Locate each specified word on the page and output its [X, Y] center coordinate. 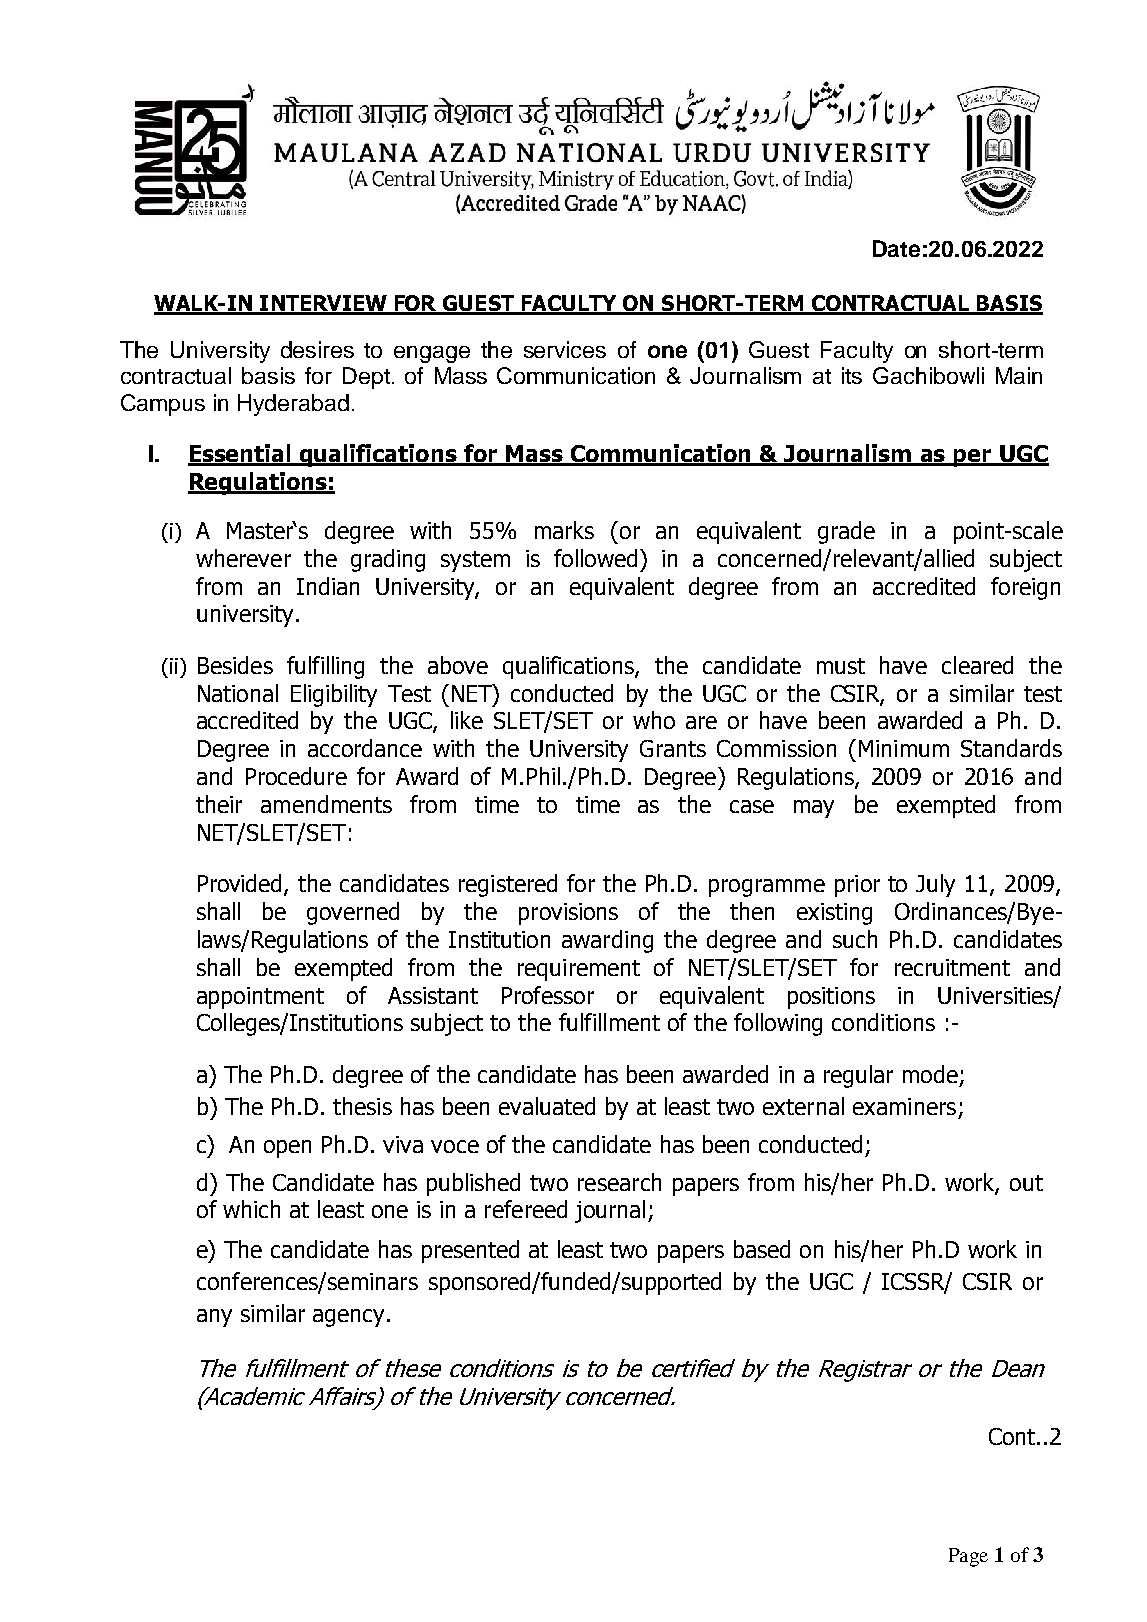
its [852, 375]
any [214, 1318]
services [565, 349]
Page [968, 1557]
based [762, 1249]
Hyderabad [293, 405]
